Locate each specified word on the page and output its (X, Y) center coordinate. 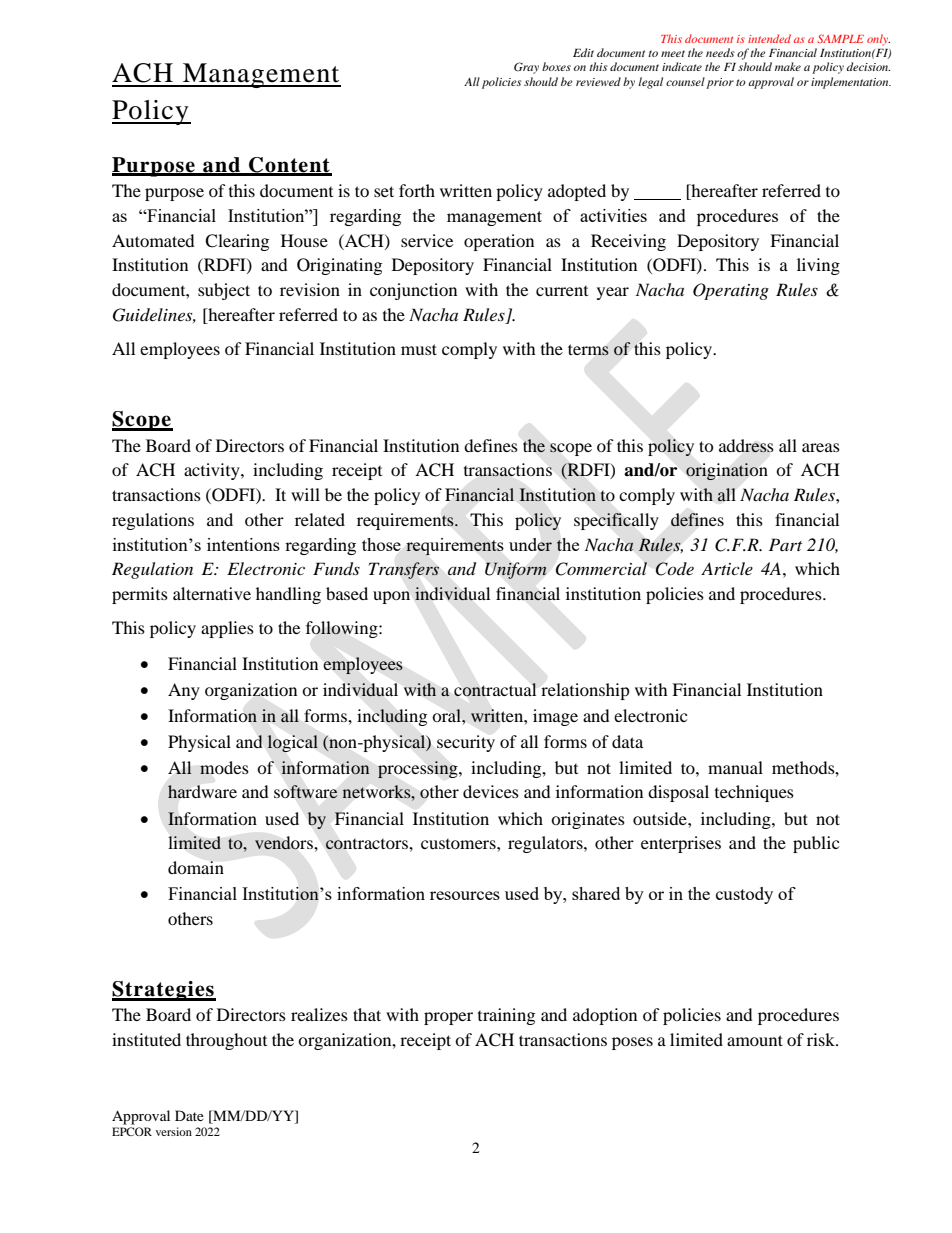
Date (189, 1115)
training (506, 1016)
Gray (526, 68)
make (788, 66)
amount (755, 1040)
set (384, 191)
